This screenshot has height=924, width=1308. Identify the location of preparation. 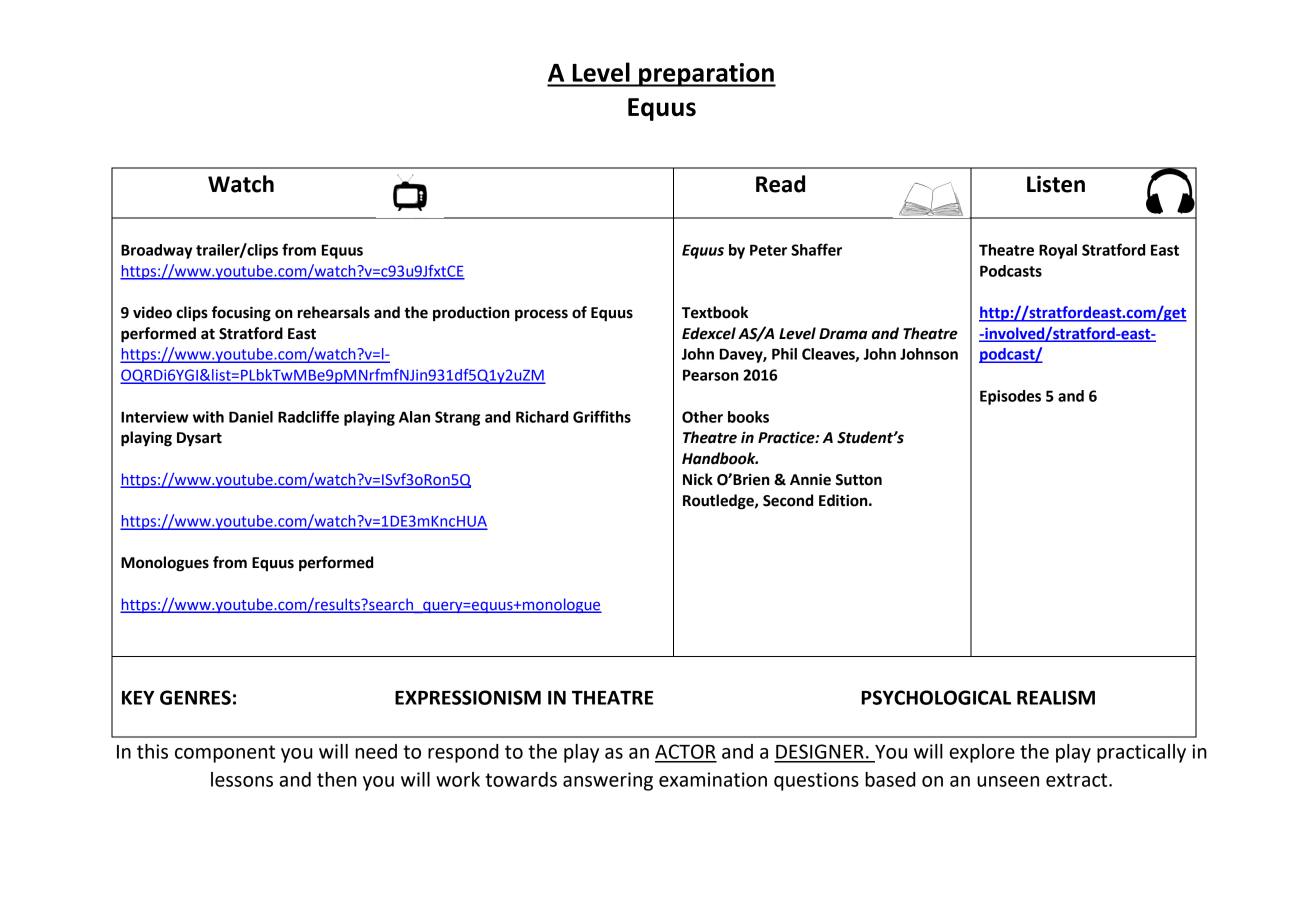
(706, 75).
